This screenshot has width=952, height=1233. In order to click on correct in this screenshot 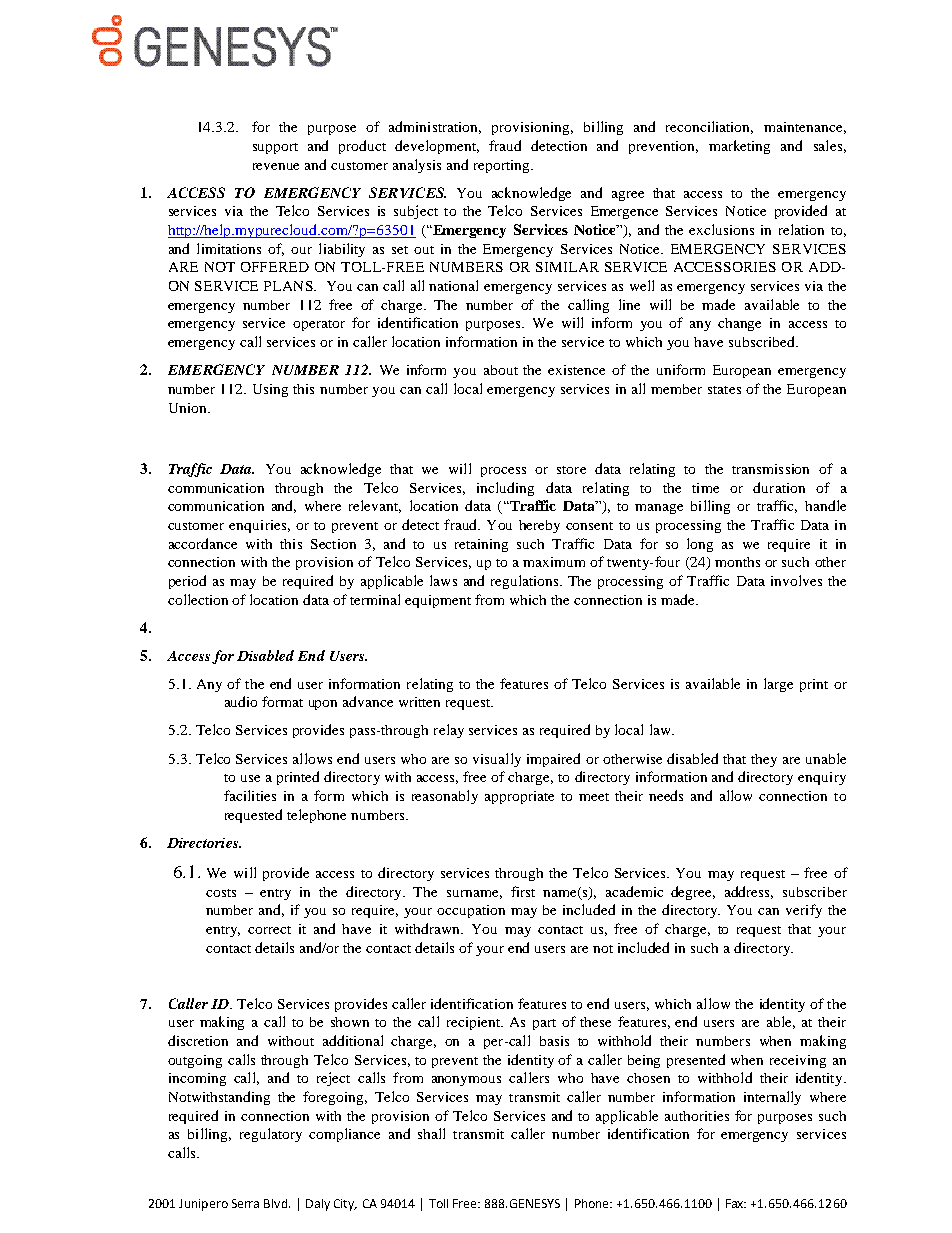, I will do `click(269, 930)`.
